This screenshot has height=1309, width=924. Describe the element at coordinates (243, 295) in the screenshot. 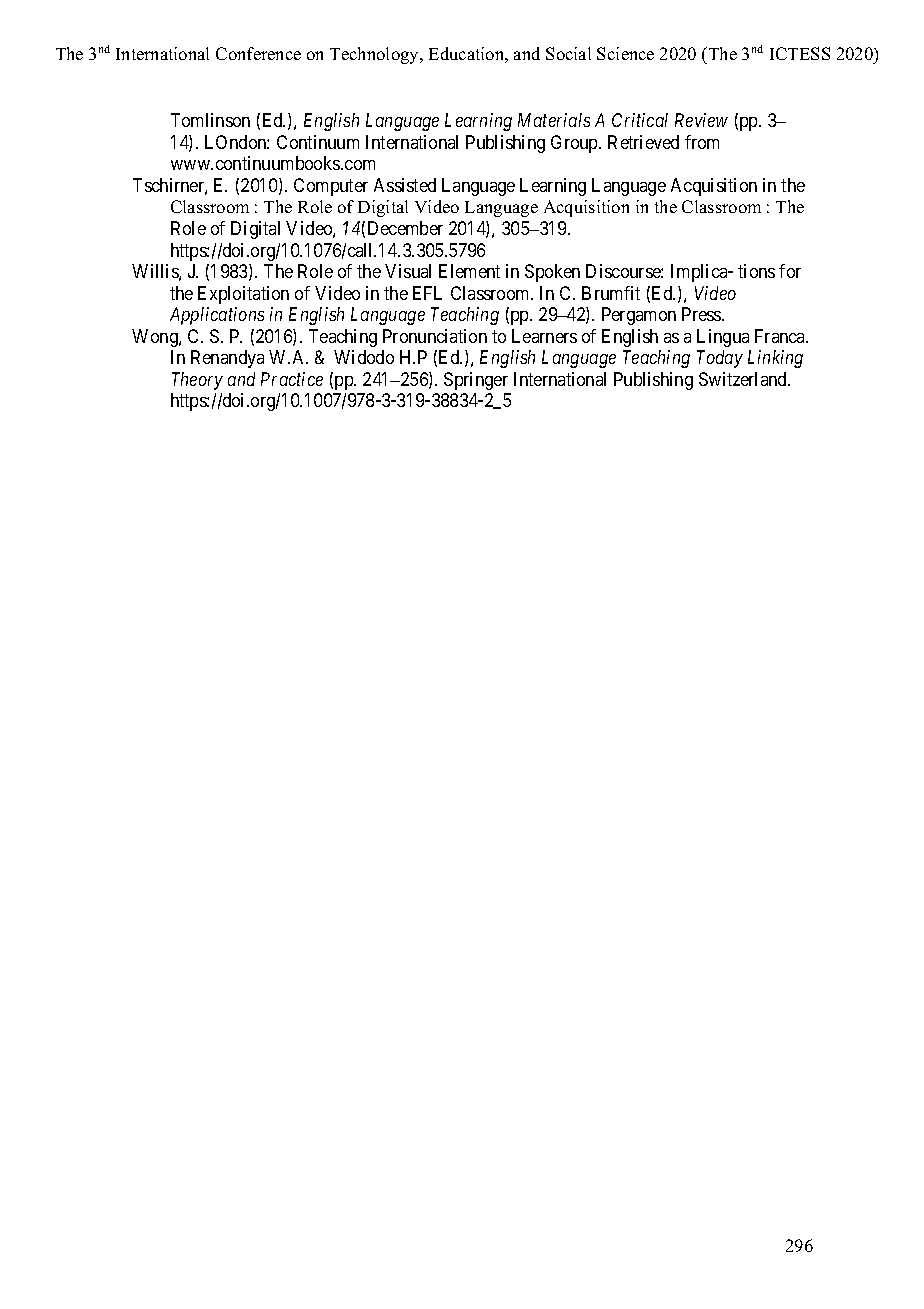

I see `Exploitation` at that location.
